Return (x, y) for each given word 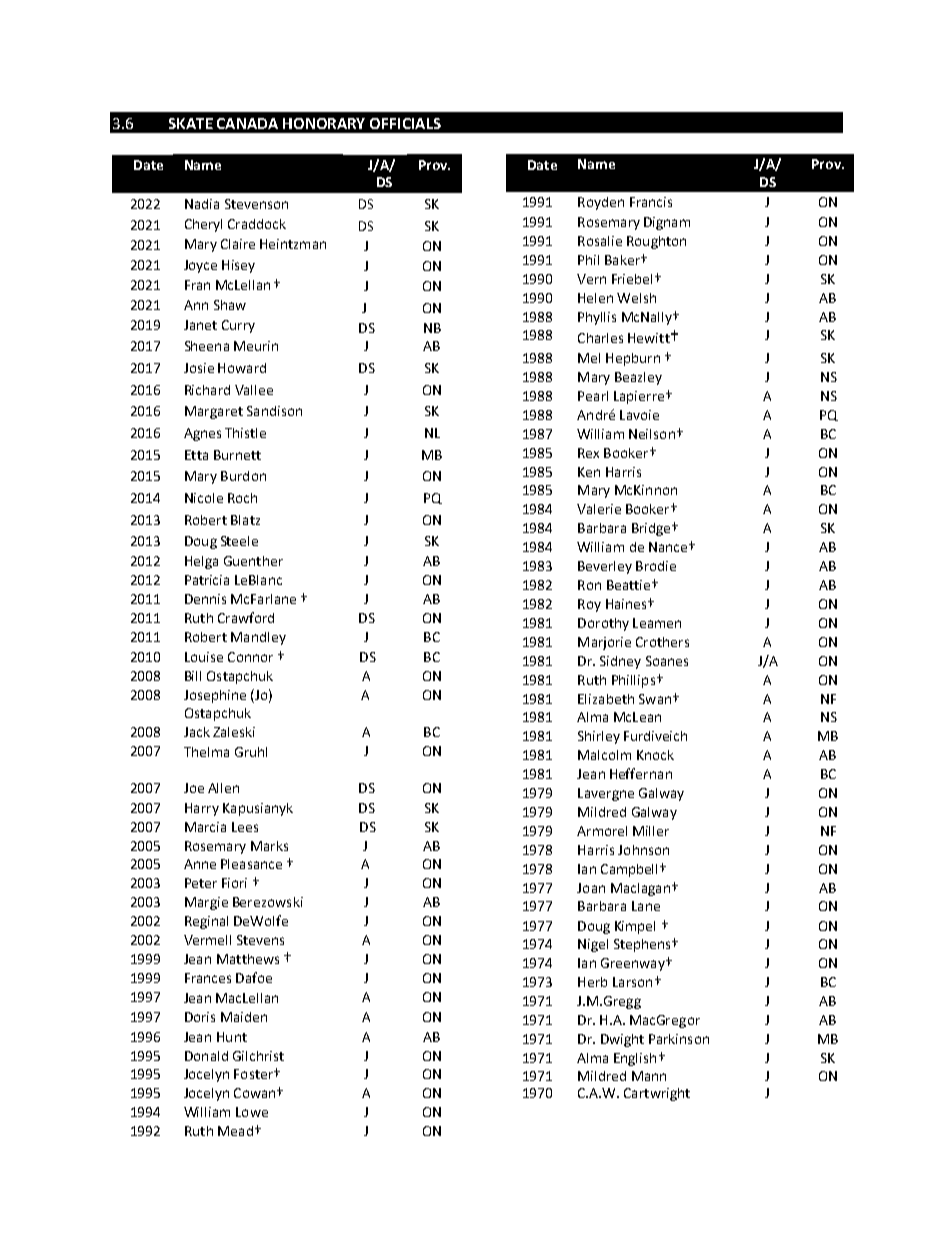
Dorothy (603, 624)
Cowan (256, 1093)
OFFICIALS (405, 123)
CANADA (247, 123)
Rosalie (600, 241)
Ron (589, 585)
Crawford (246, 617)
